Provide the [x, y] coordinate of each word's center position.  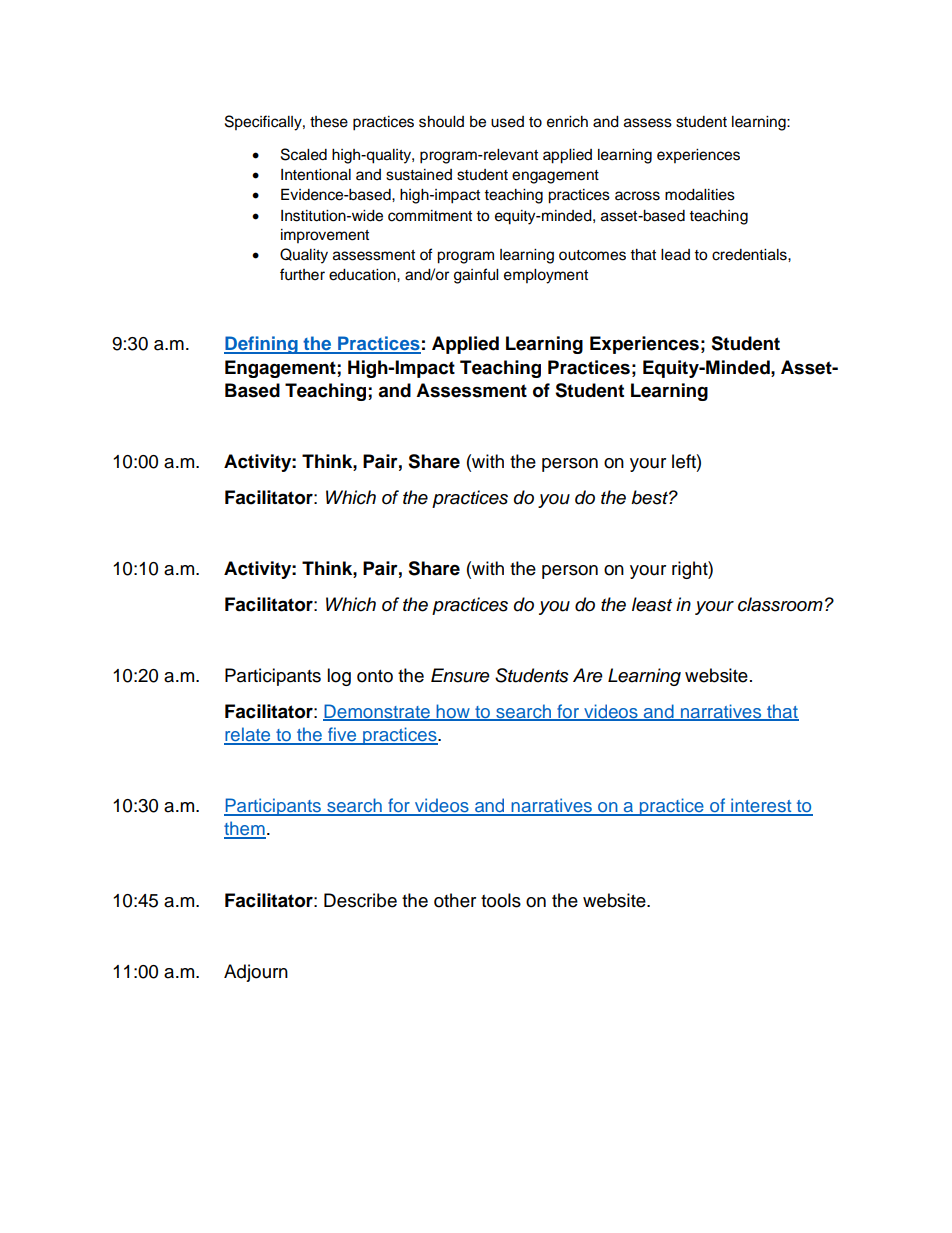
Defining [262, 345]
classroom [780, 604]
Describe [360, 900]
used [507, 122]
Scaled [304, 154]
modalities [700, 195]
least [652, 604]
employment [546, 276]
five [342, 735]
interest [761, 806]
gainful [476, 276]
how [453, 712]
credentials [750, 255]
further [302, 274]
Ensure [460, 675]
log [339, 677]
